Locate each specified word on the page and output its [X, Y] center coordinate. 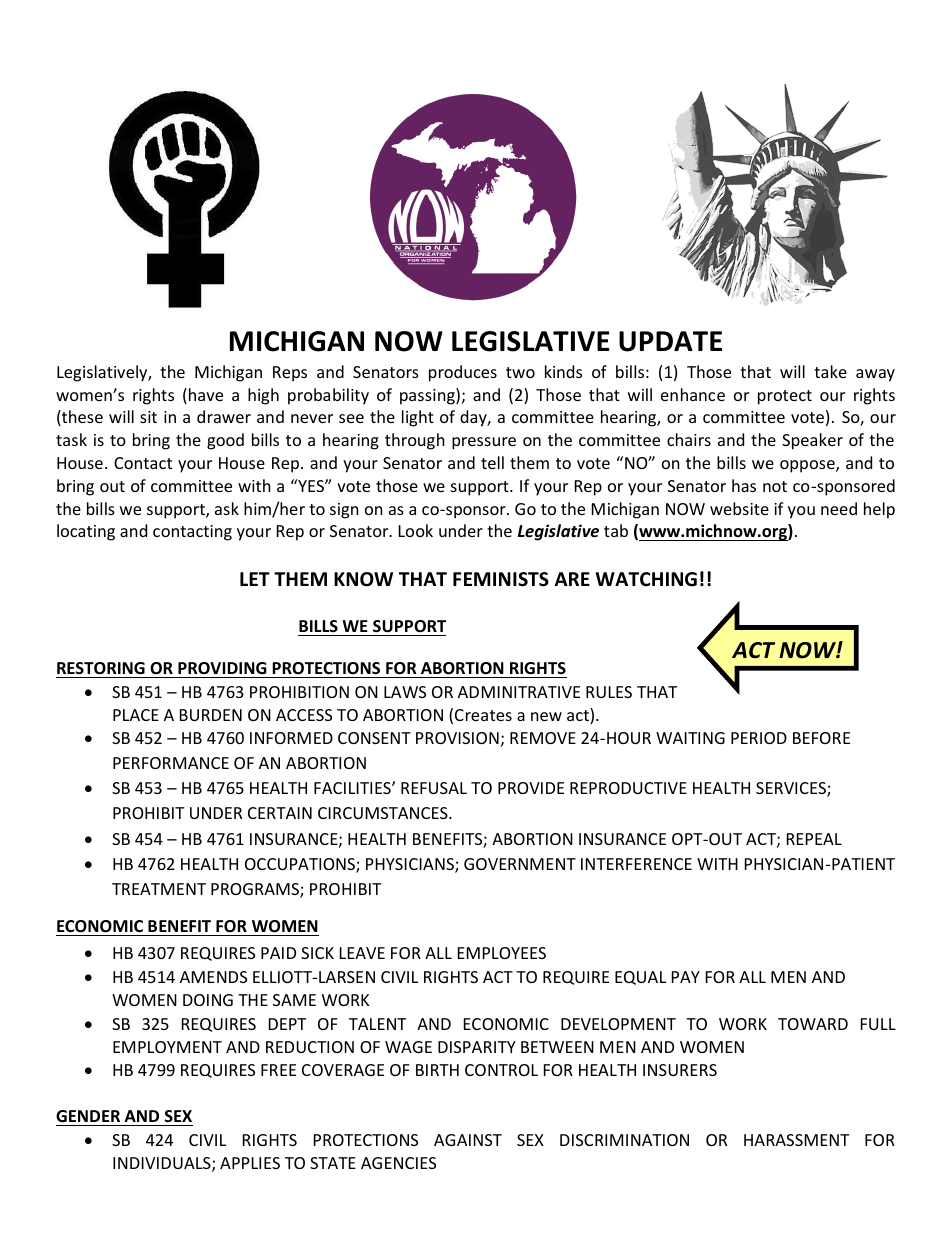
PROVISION [457, 738]
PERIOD [759, 738]
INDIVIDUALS [163, 1164]
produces [463, 373]
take [830, 371]
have [206, 394]
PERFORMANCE [171, 763]
